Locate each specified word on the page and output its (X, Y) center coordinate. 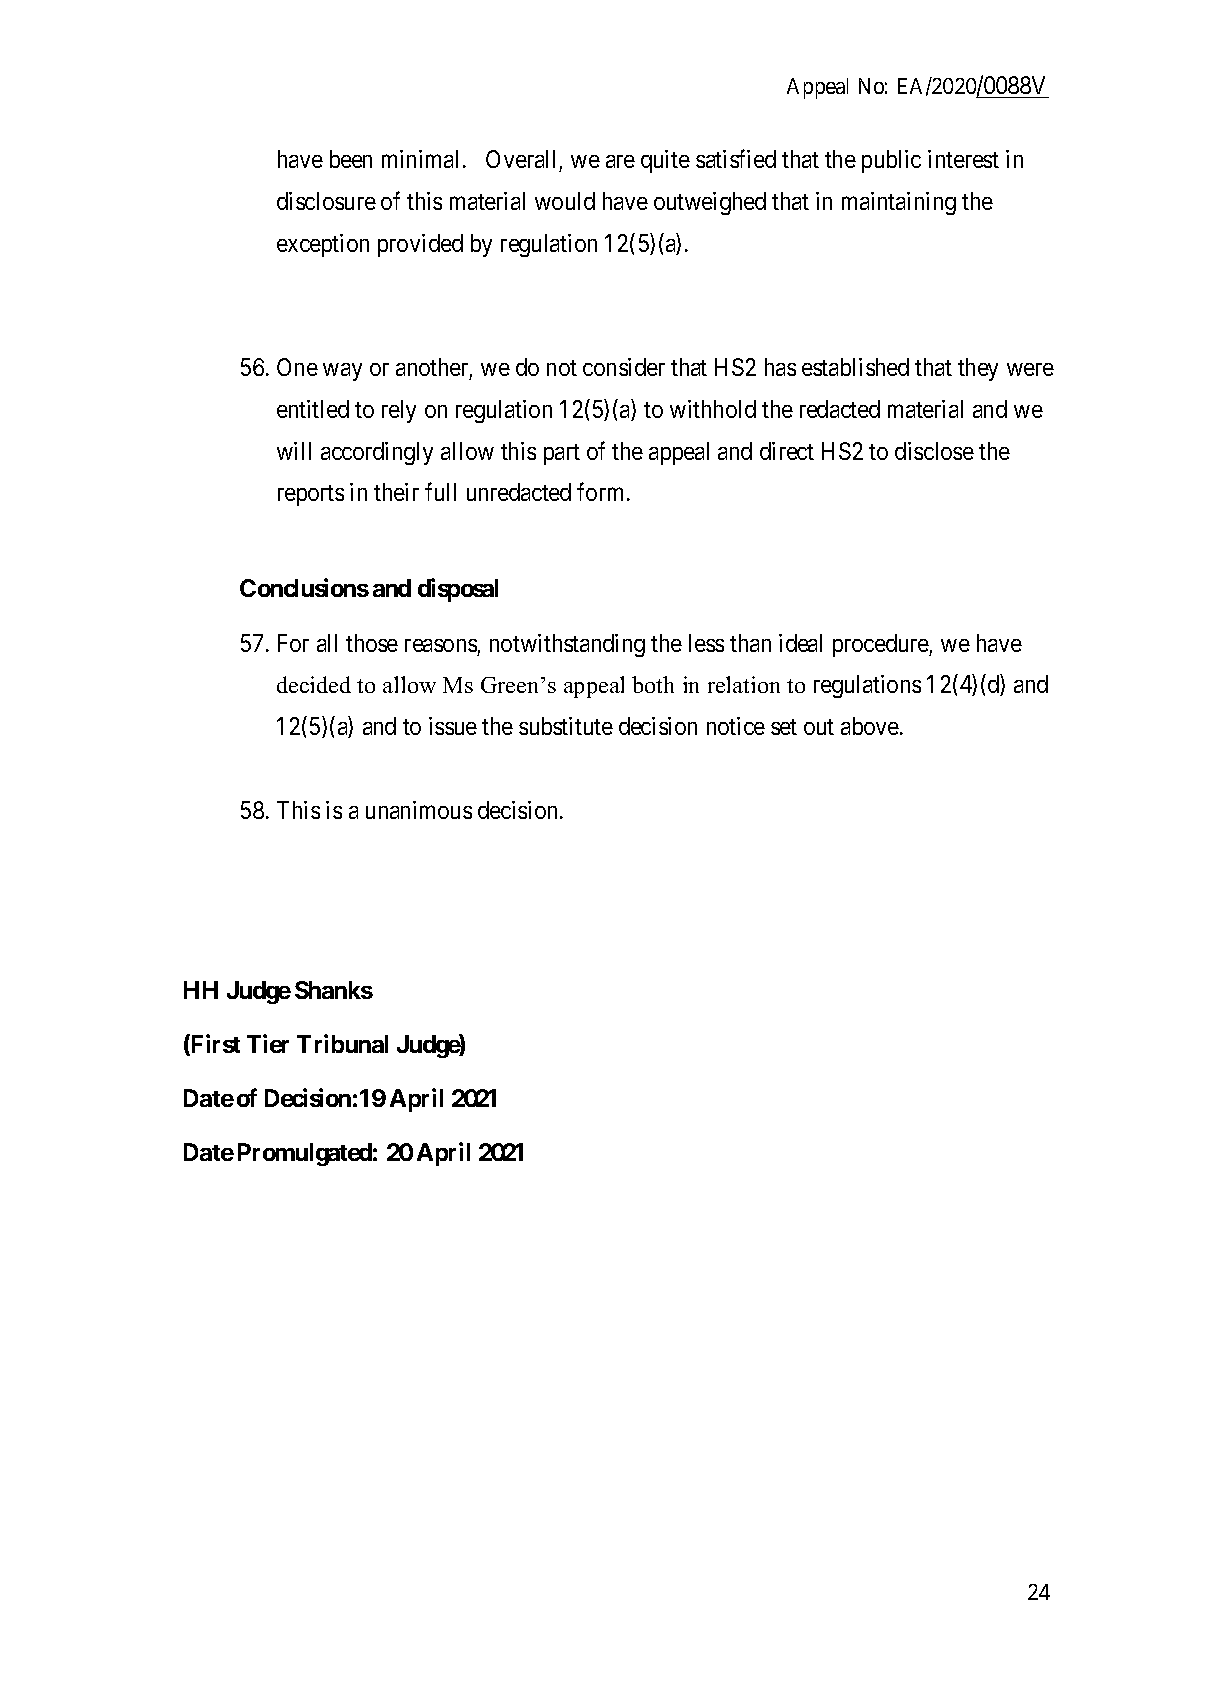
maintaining (899, 203)
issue (453, 726)
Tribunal (342, 1043)
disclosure (326, 201)
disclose (934, 451)
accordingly (377, 453)
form (602, 492)
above (871, 726)
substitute (566, 726)
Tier (268, 1043)
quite (665, 161)
